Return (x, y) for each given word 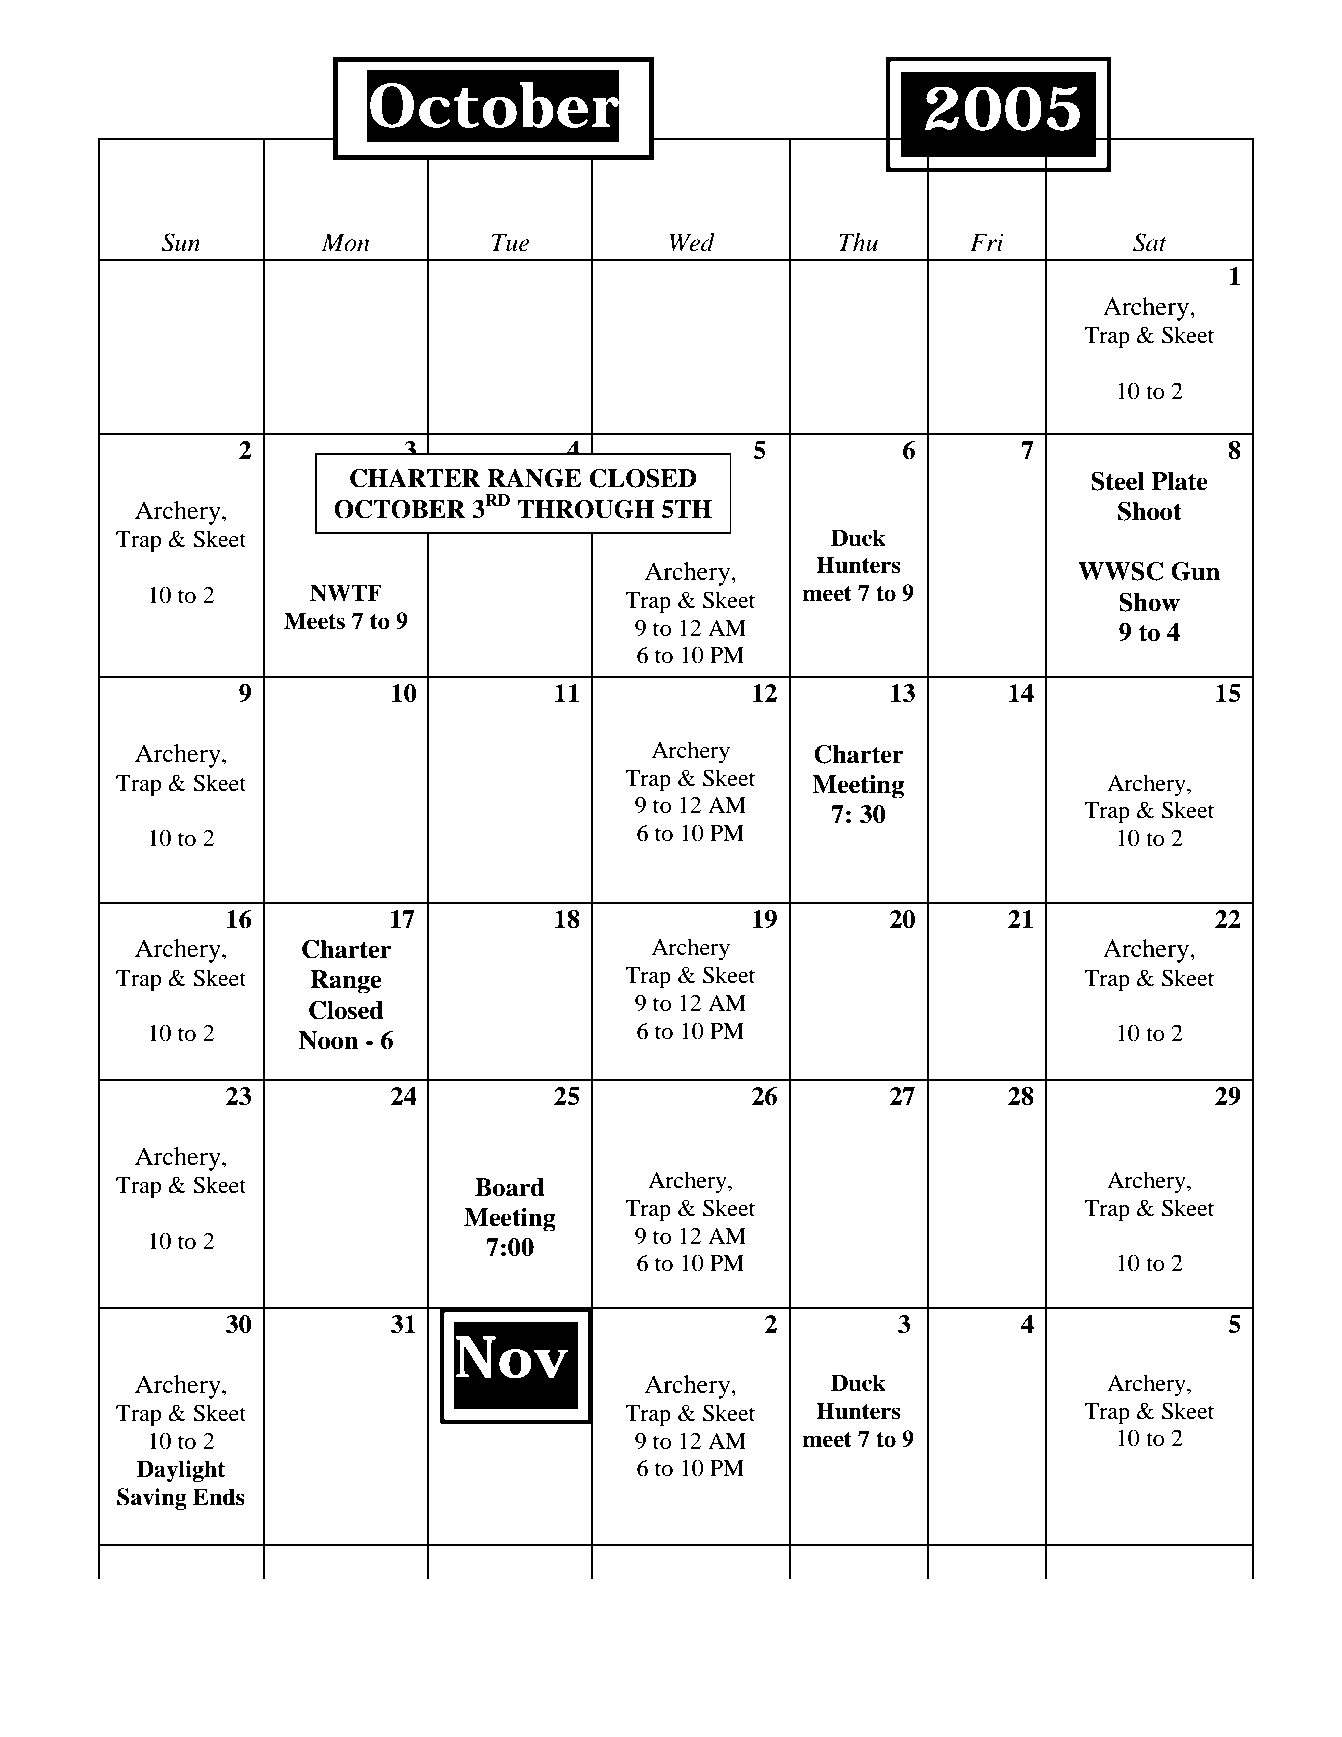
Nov (512, 1357)
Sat (1150, 242)
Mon (345, 242)
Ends (219, 1497)
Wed (692, 242)
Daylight (181, 1471)
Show (1149, 602)
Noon (329, 1040)
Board (510, 1187)
